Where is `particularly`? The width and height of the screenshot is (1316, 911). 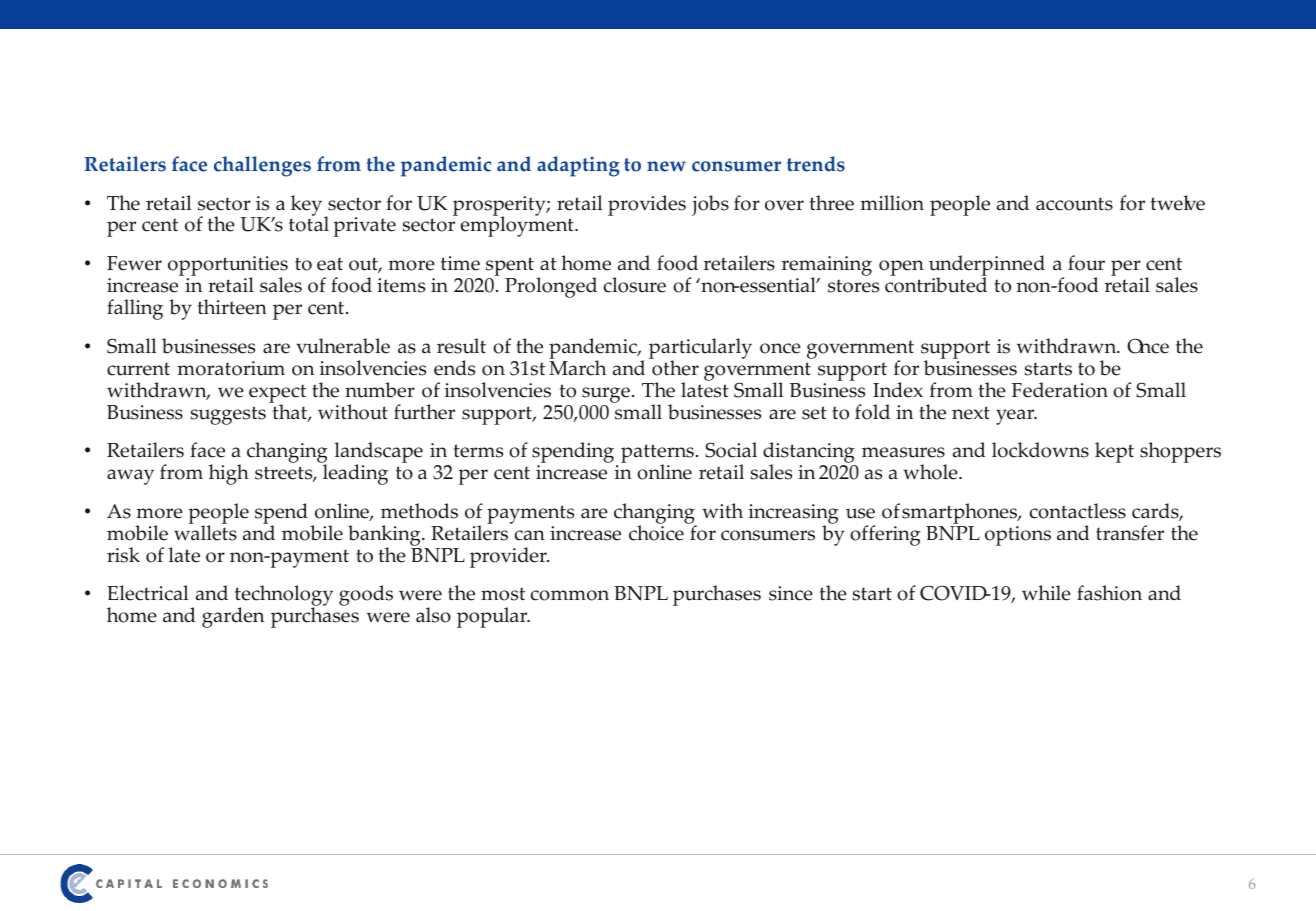 particularly is located at coordinates (700, 350).
